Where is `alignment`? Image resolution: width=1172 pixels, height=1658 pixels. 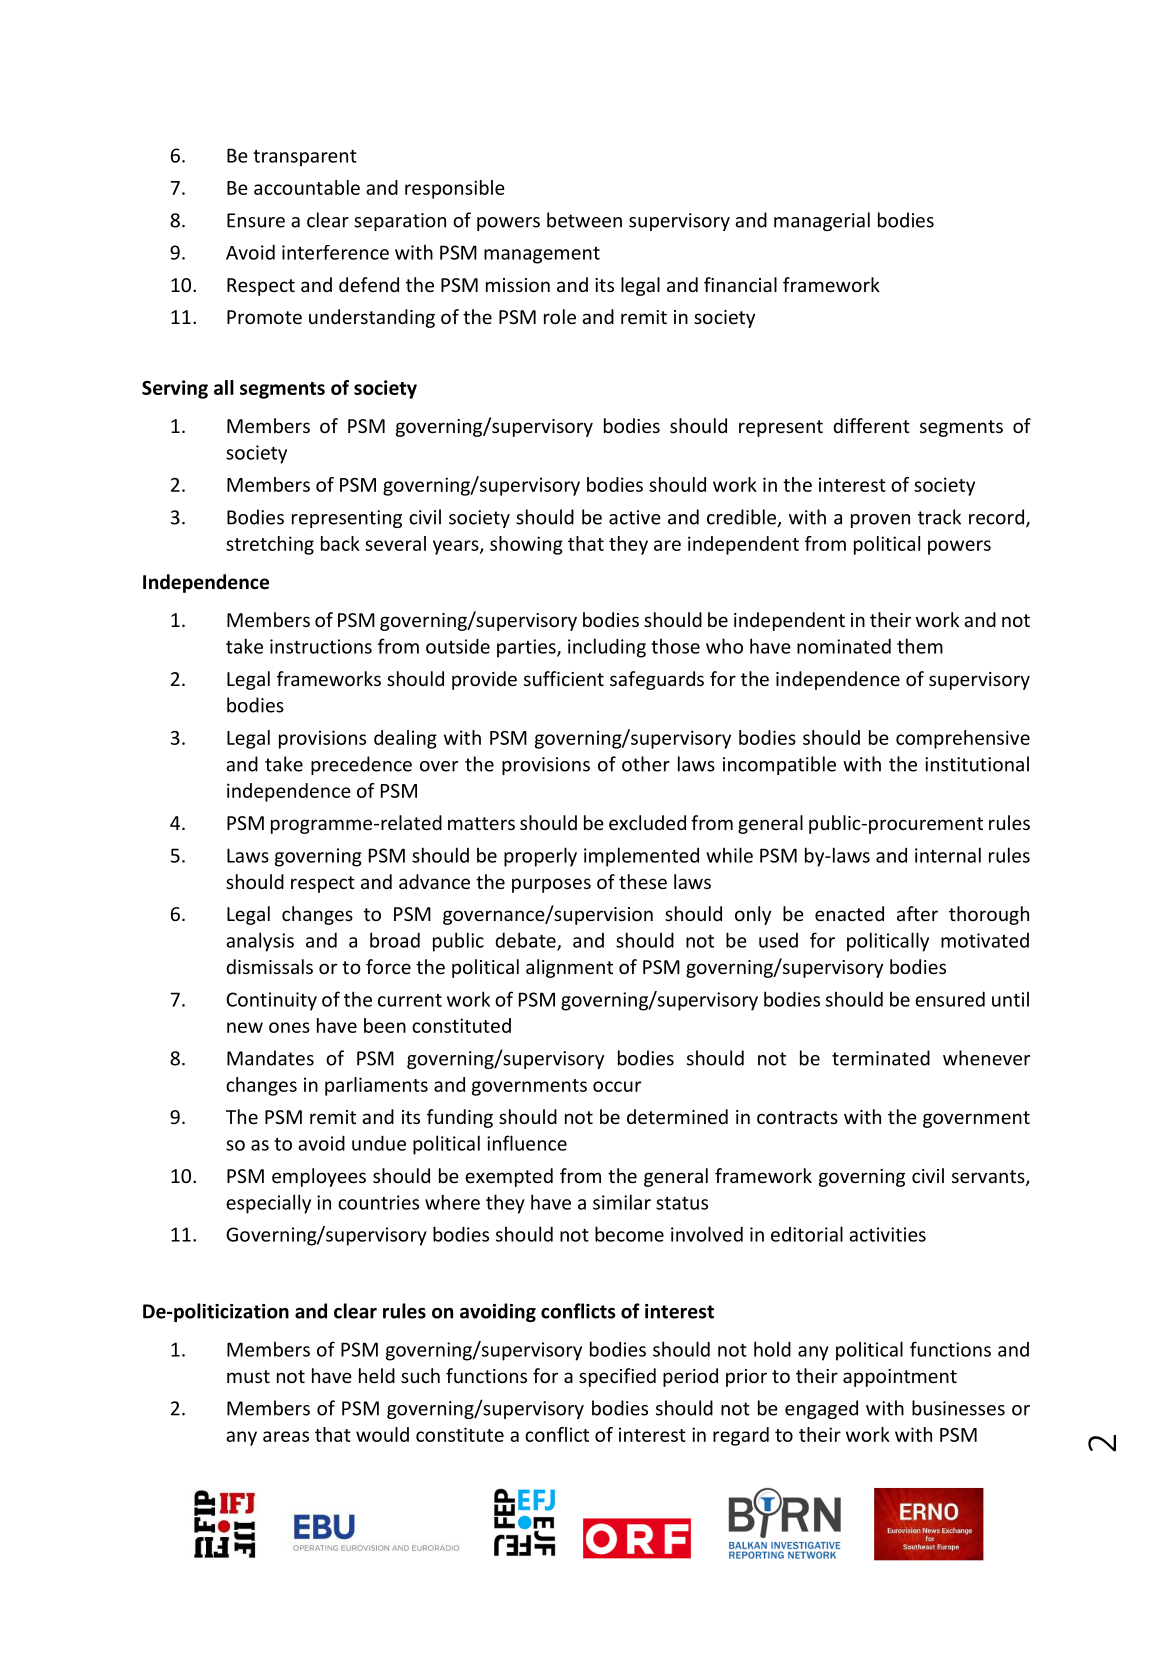 alignment is located at coordinates (569, 968).
